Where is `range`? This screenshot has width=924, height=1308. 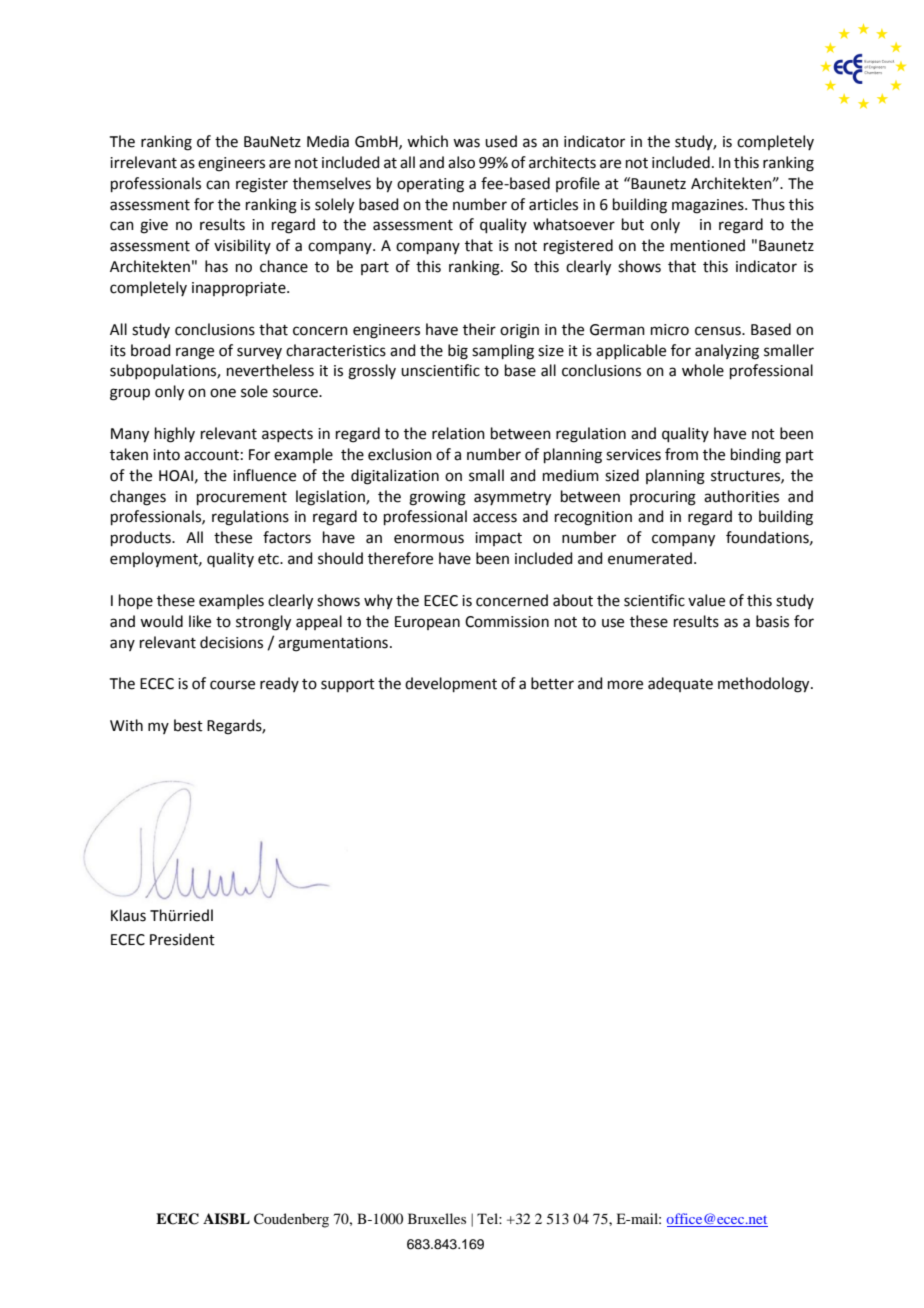
range is located at coordinates (195, 353).
